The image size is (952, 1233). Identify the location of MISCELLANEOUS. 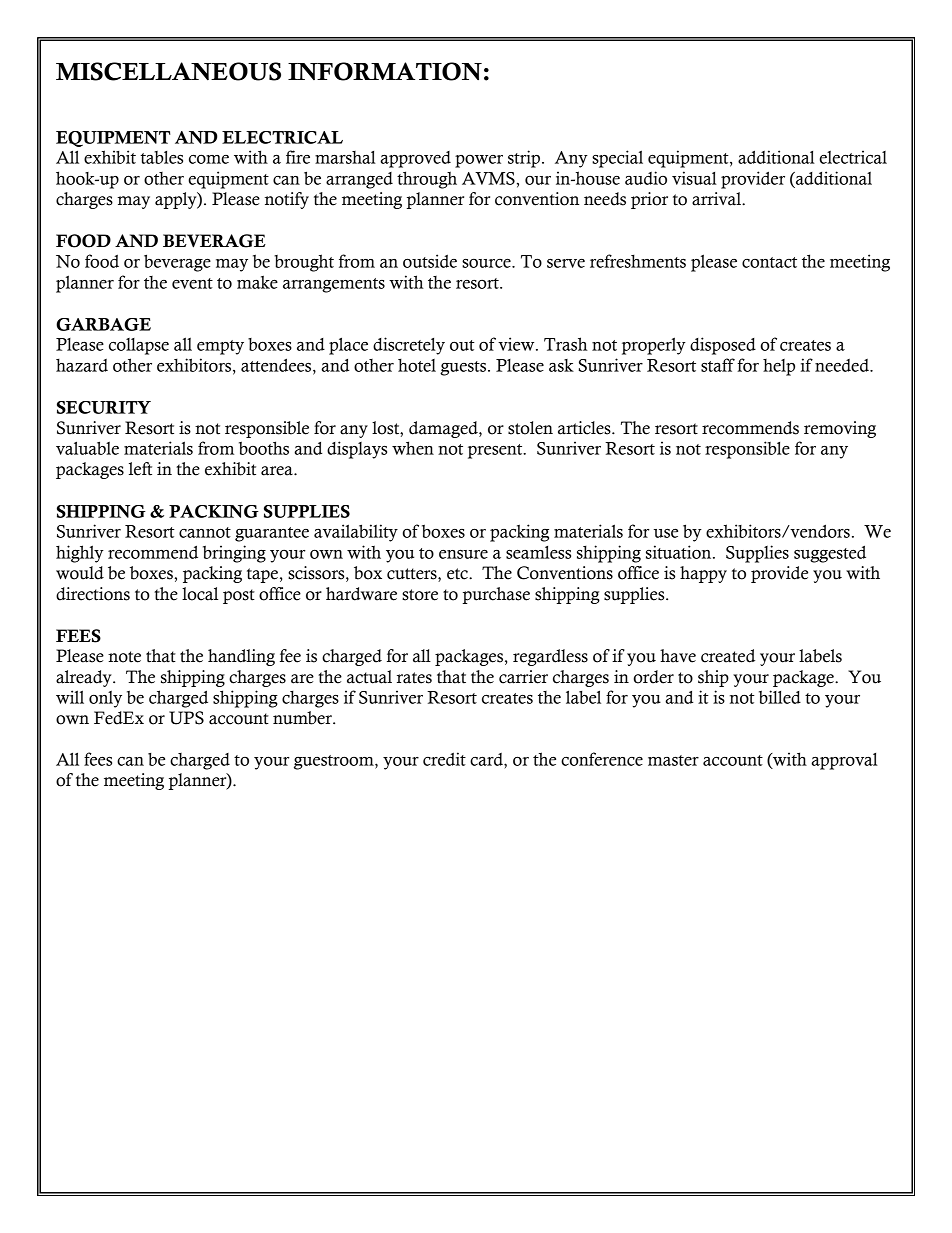
(168, 71).
